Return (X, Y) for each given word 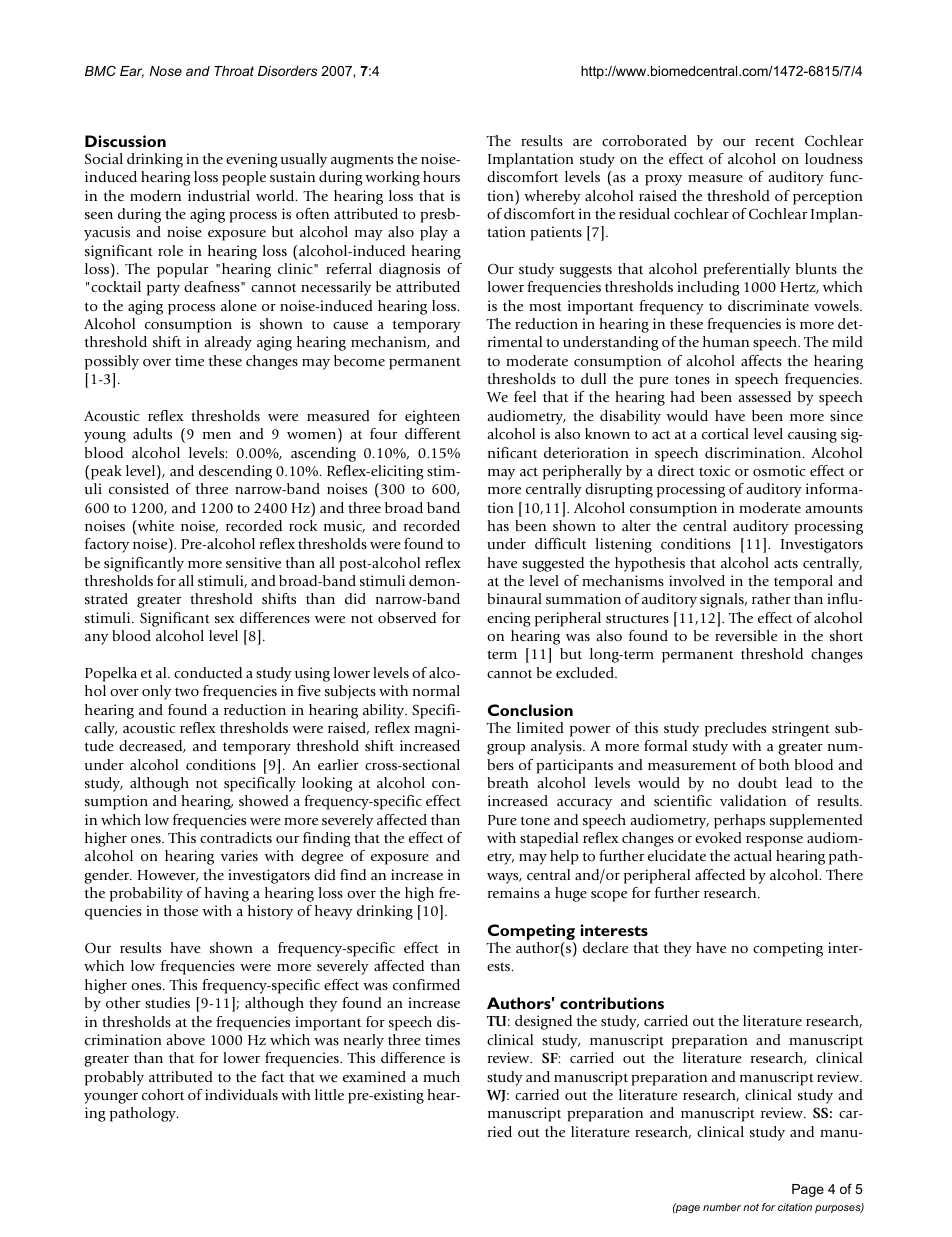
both (774, 764)
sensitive (253, 562)
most (545, 306)
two (187, 691)
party (163, 289)
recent (775, 141)
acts (786, 563)
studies (167, 1002)
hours (441, 176)
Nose (165, 71)
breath (508, 782)
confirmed (426, 984)
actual (753, 855)
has (498, 525)
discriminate (768, 305)
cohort (163, 1094)
